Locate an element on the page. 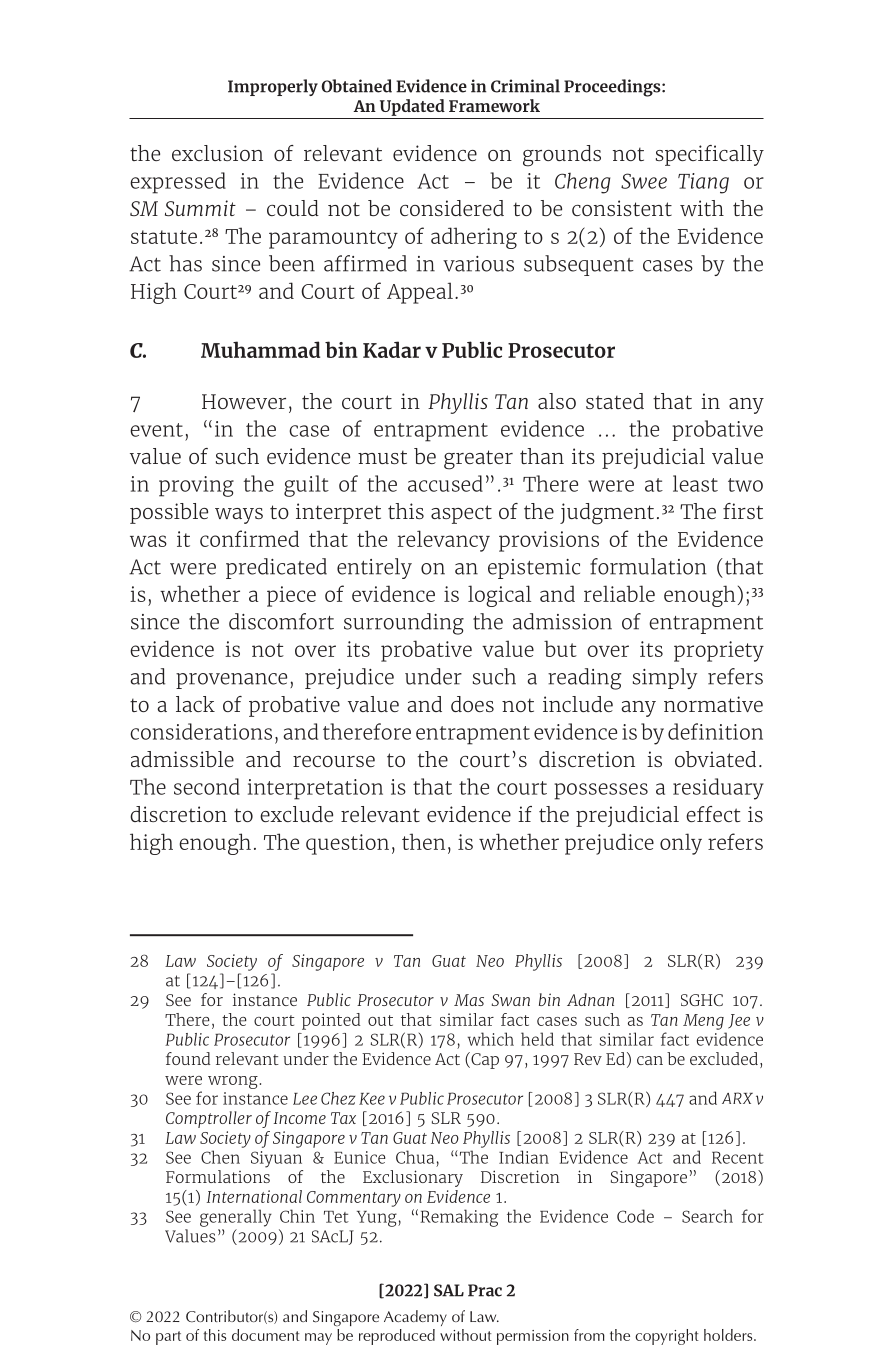 The height and width of the document is (1372, 870). Improperly is located at coordinates (273, 87).
